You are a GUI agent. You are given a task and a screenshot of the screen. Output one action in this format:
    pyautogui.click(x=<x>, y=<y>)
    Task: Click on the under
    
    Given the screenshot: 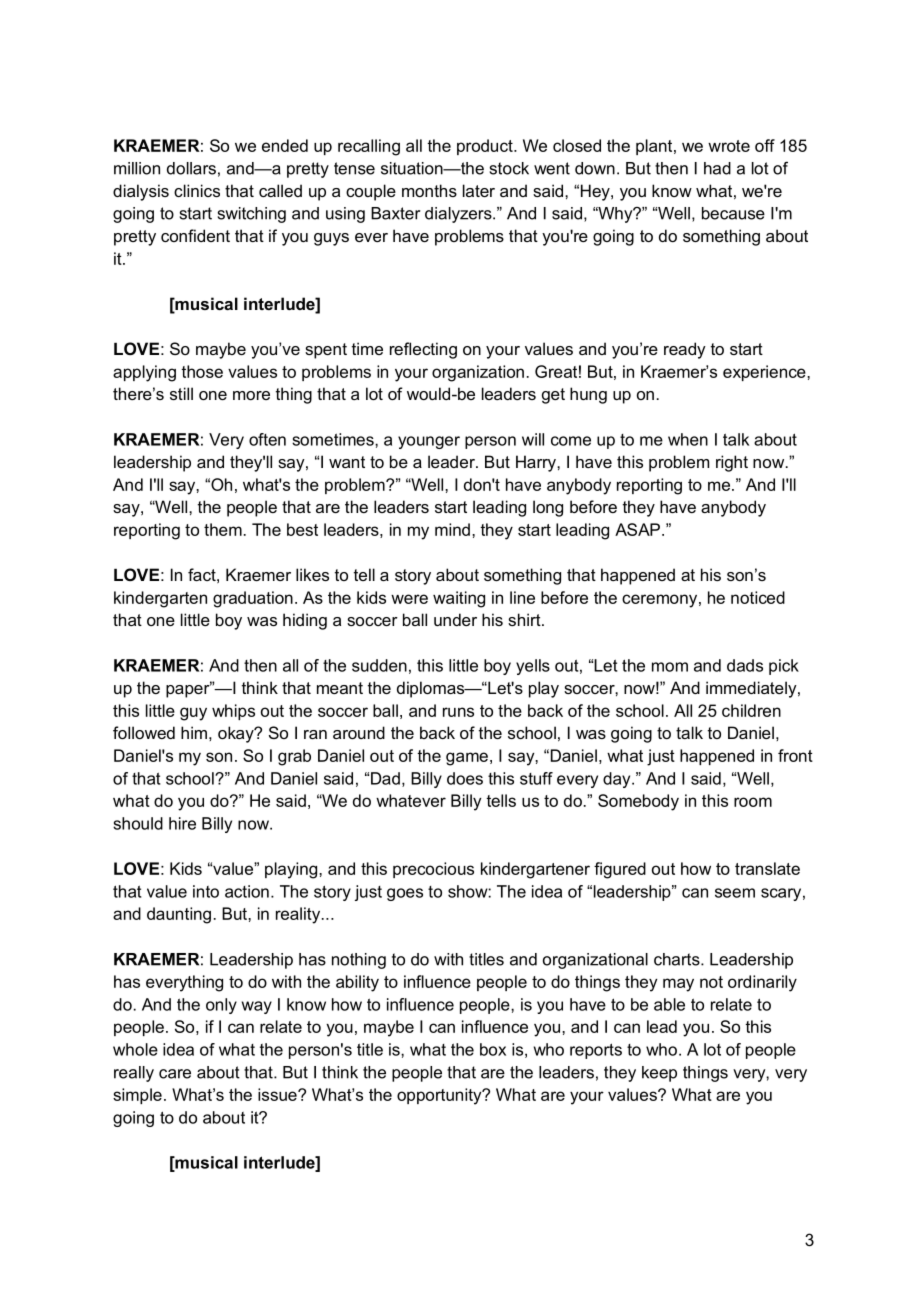 What is the action you would take?
    pyautogui.click(x=455, y=619)
